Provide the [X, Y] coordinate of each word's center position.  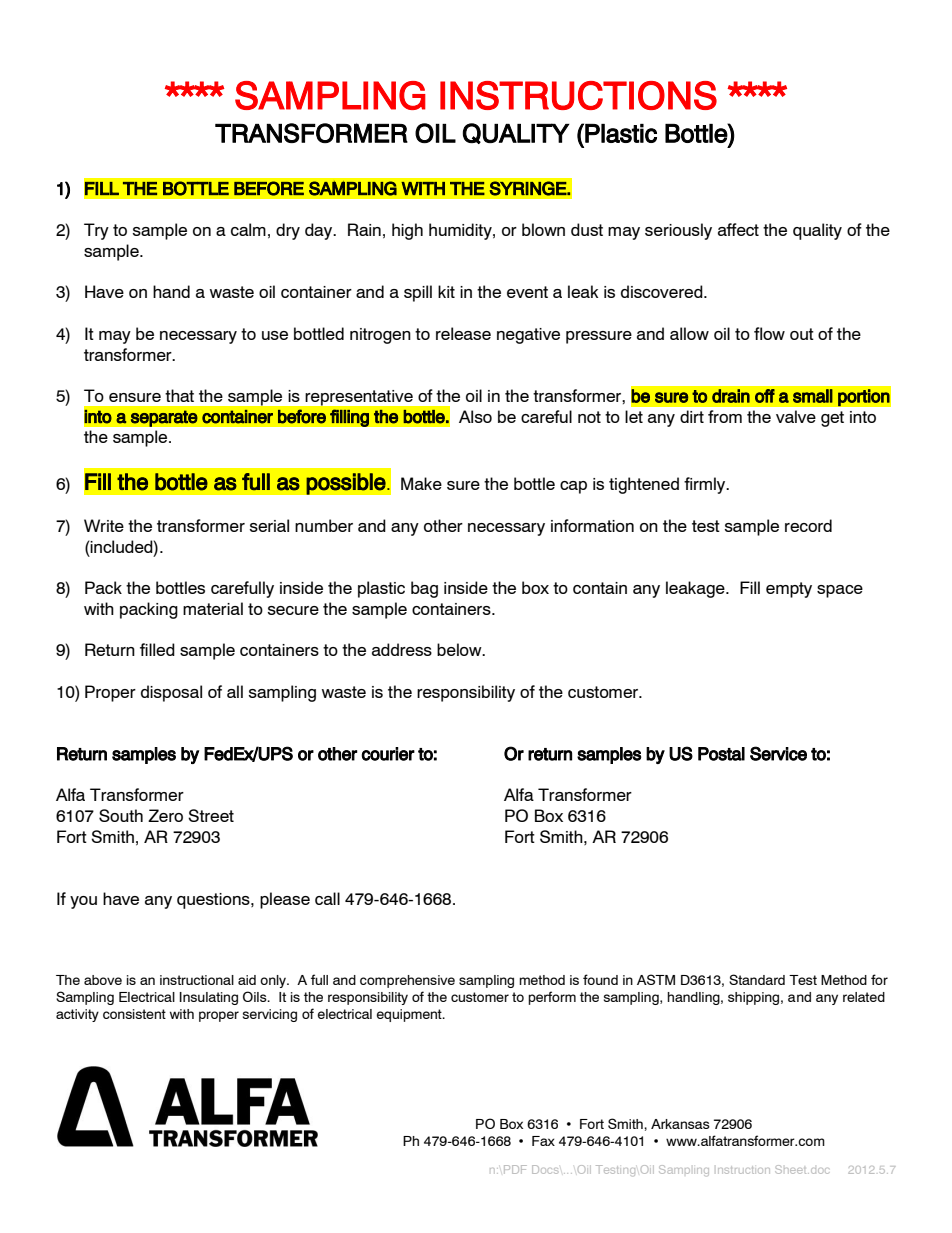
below [460, 649]
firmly [706, 485]
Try [96, 231]
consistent [134, 1014]
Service [778, 753]
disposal [171, 693]
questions [214, 901]
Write [104, 525]
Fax [543, 1141]
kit [446, 291]
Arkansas [680, 1124]
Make [421, 483]
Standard [757, 979]
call [327, 898]
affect [738, 229]
